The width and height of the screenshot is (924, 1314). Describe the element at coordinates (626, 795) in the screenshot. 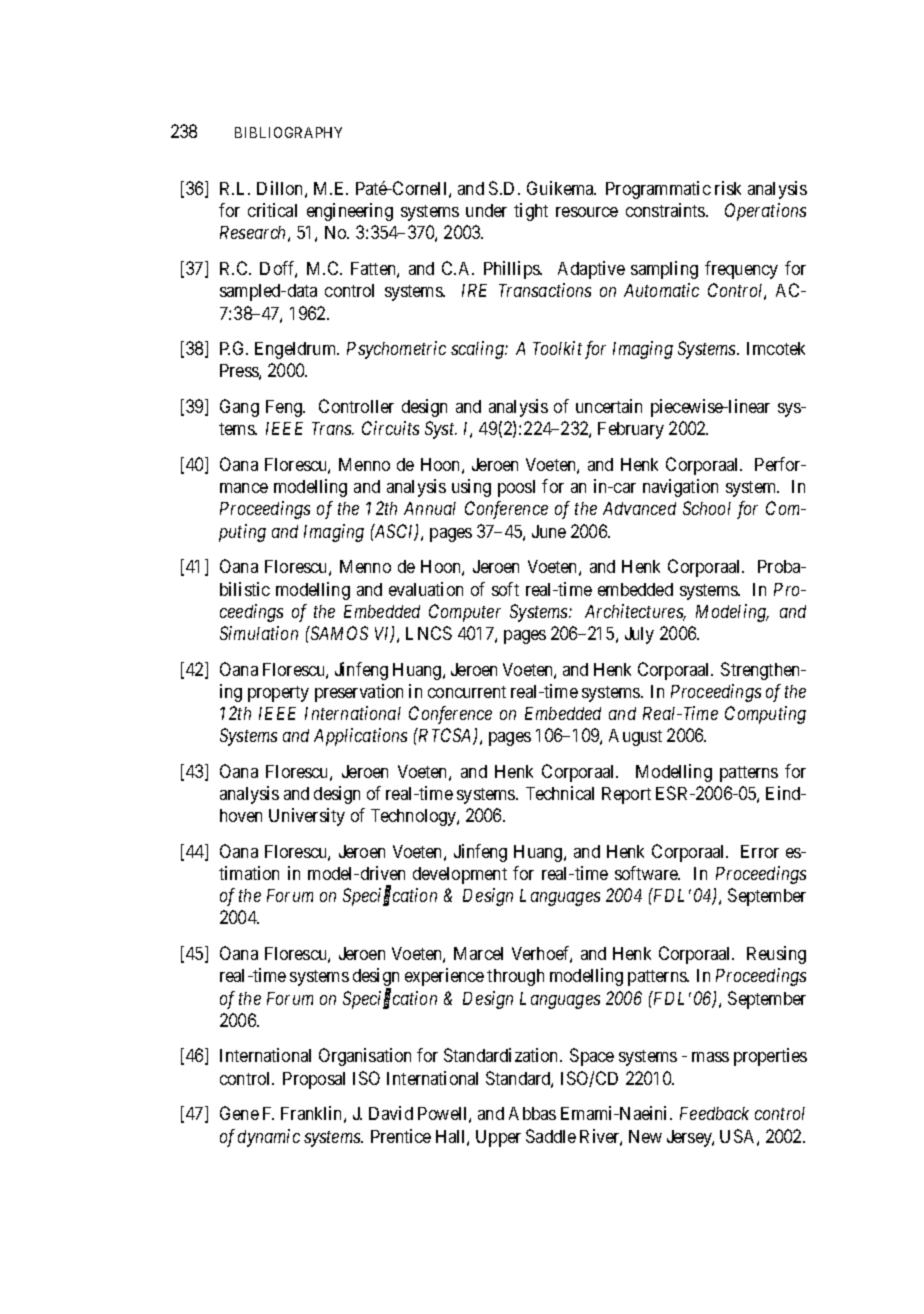

I see `Report` at that location.
